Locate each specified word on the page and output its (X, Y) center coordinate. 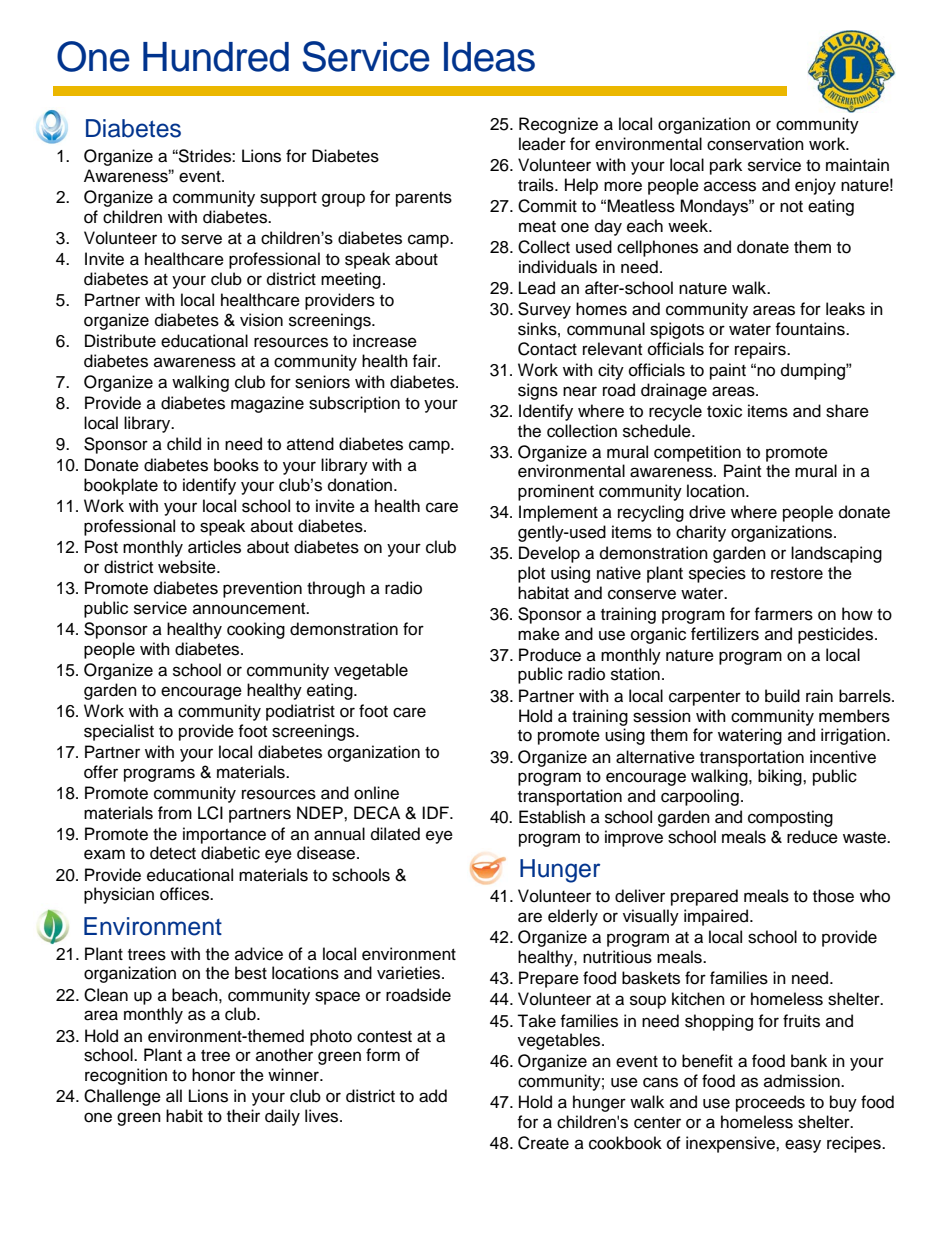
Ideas (489, 57)
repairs (761, 350)
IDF (436, 812)
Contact (547, 349)
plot (531, 574)
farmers (783, 614)
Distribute (120, 341)
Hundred (216, 57)
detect (173, 853)
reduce (812, 837)
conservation (755, 144)
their (243, 1116)
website (188, 567)
